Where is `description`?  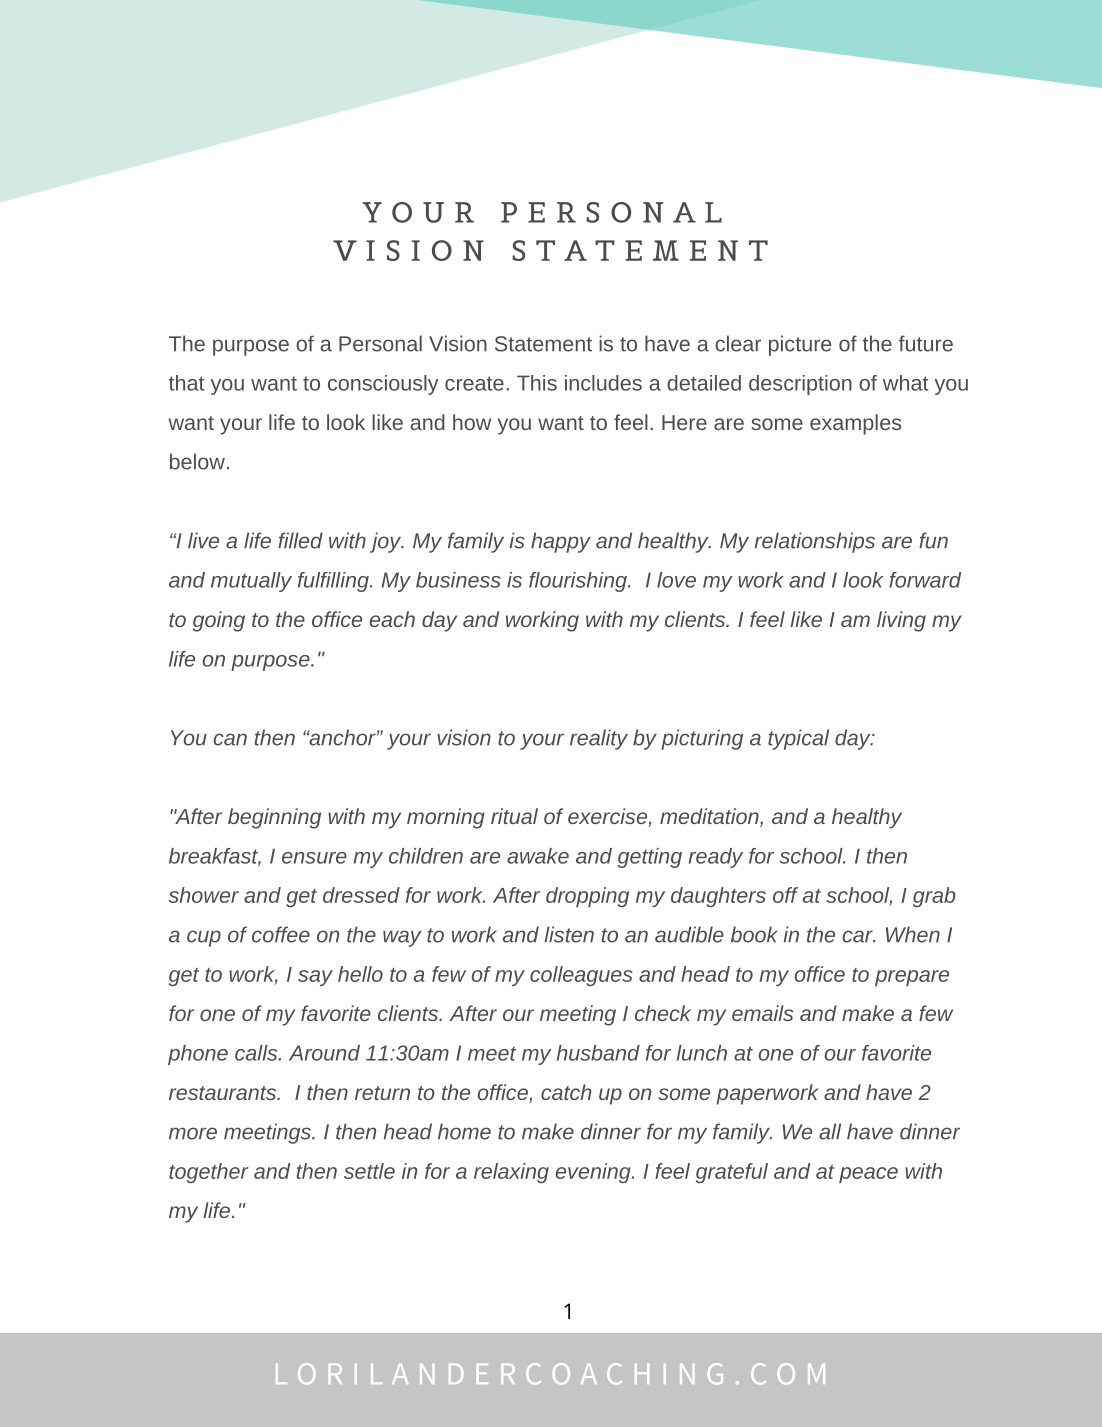 description is located at coordinates (800, 385).
